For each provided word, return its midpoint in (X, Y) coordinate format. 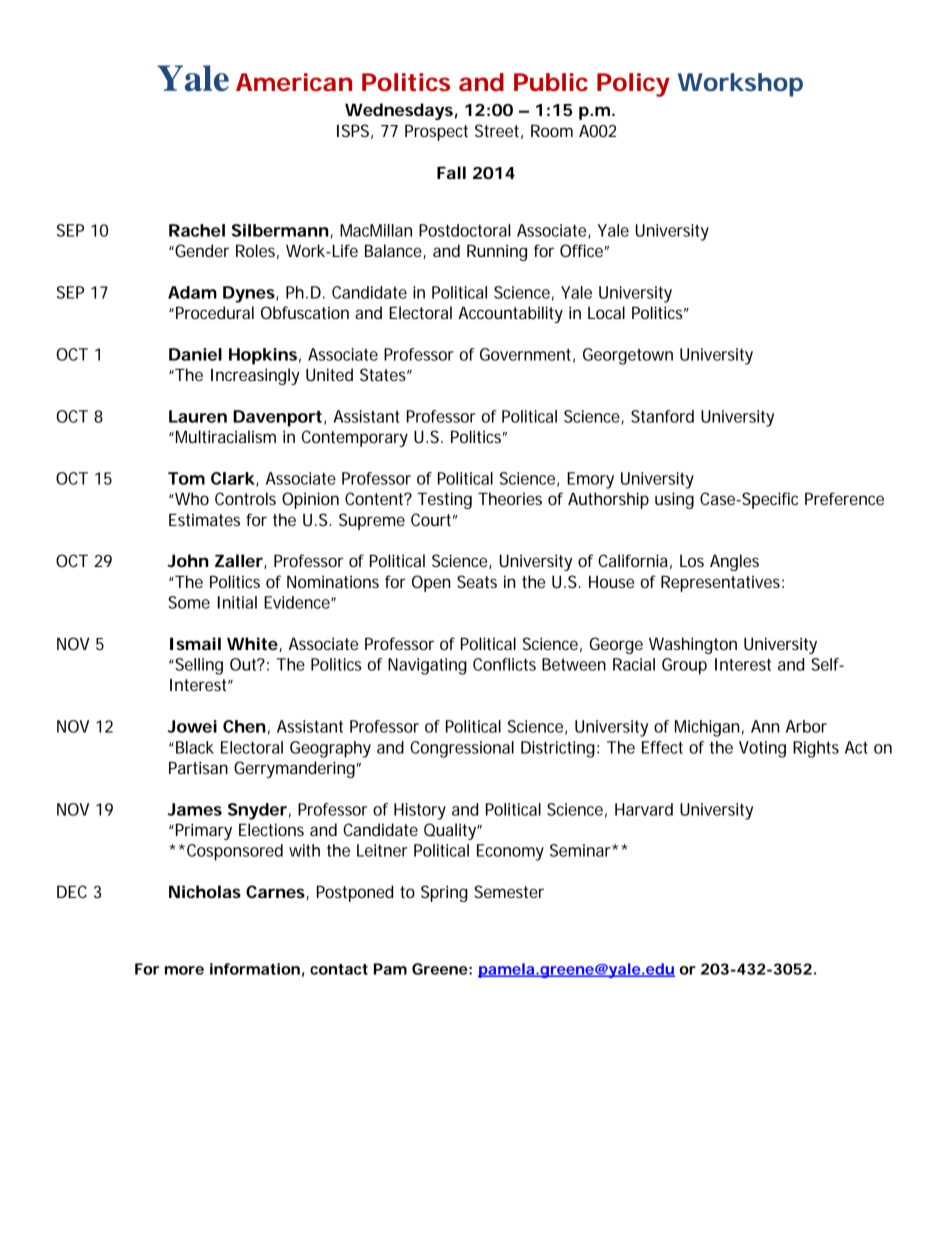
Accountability (510, 314)
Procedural (215, 312)
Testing (444, 500)
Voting (762, 749)
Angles (734, 562)
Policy (633, 85)
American (294, 82)
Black (195, 747)
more (184, 970)
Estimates (204, 519)
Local (606, 312)
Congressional (462, 749)
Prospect (436, 132)
